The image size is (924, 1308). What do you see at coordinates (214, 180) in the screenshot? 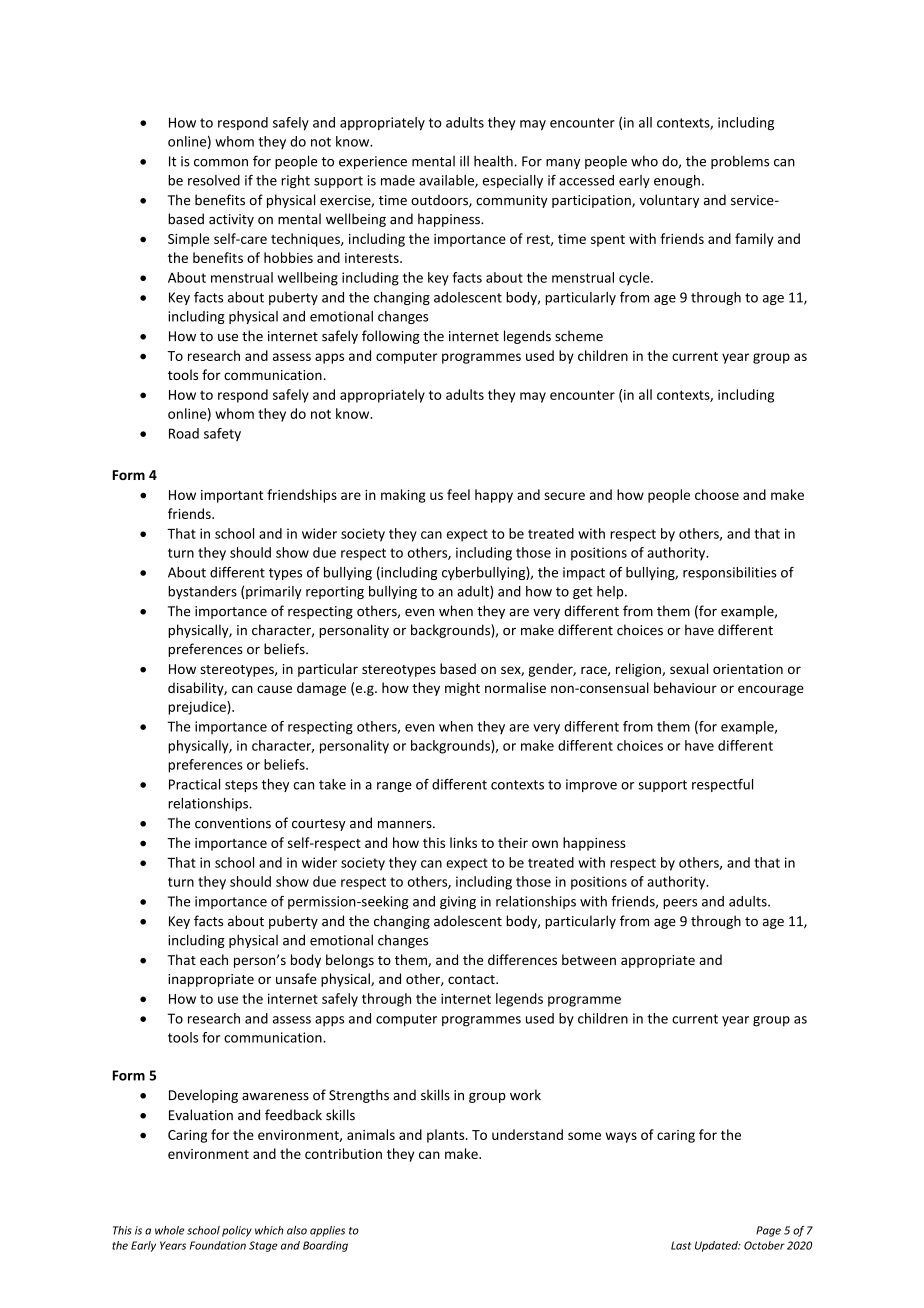
I see `resolved` at bounding box center [214, 180].
